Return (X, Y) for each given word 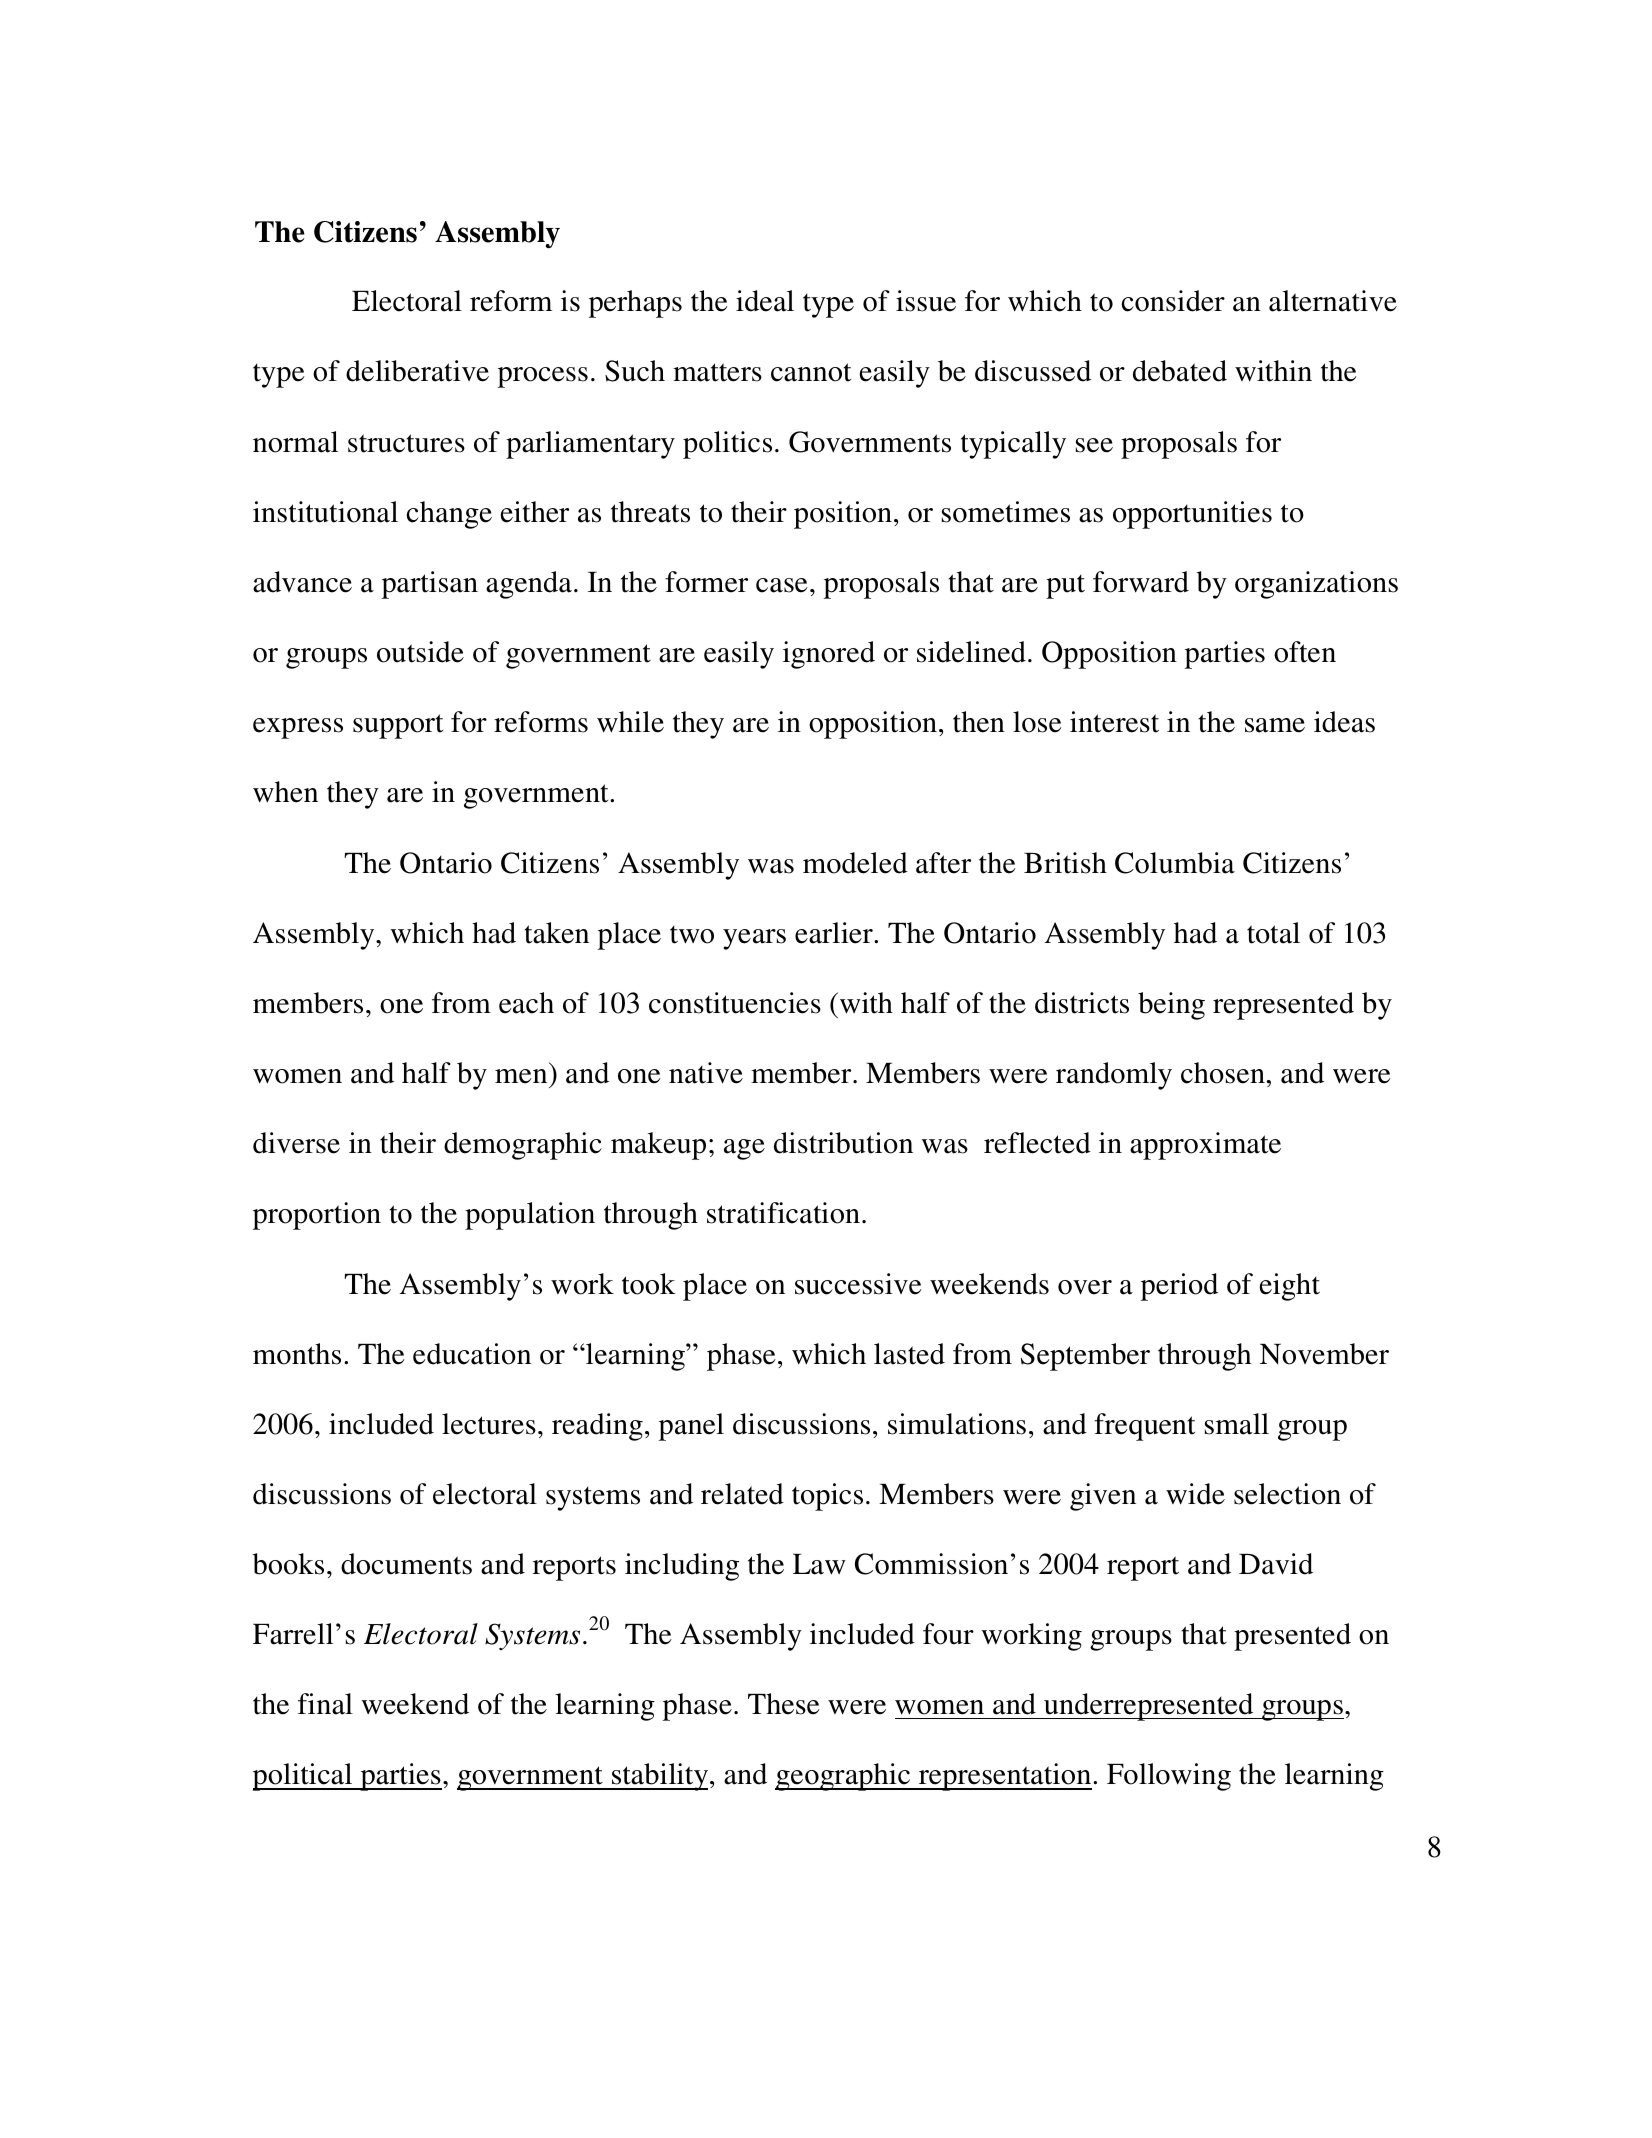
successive (858, 1284)
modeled (855, 863)
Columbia (1175, 863)
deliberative (417, 371)
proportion (317, 1216)
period (1179, 1287)
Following (1169, 1777)
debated (1180, 371)
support (398, 726)
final (325, 1704)
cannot (811, 372)
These (784, 1704)
